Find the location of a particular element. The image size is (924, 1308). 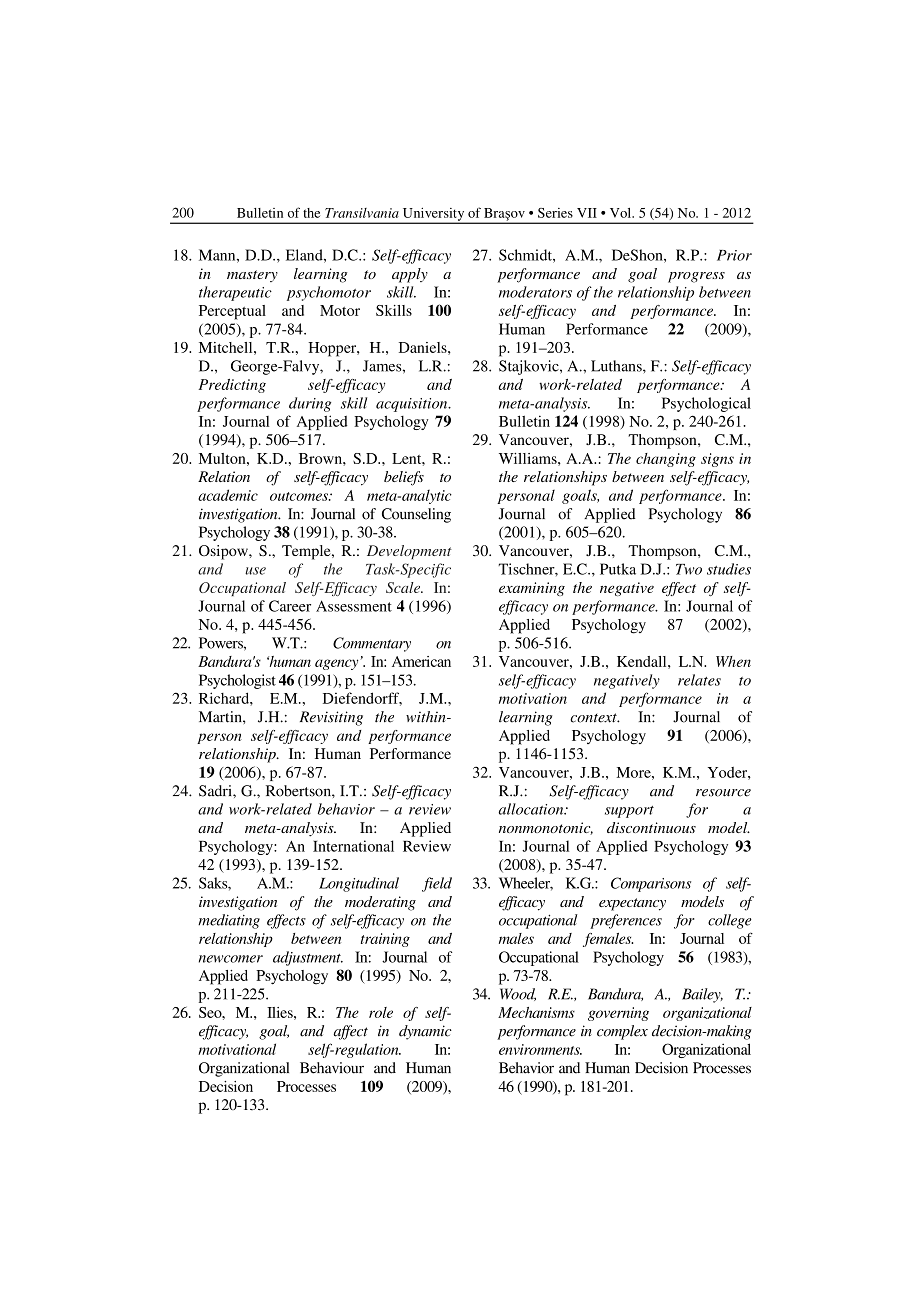

relates is located at coordinates (699, 680).
